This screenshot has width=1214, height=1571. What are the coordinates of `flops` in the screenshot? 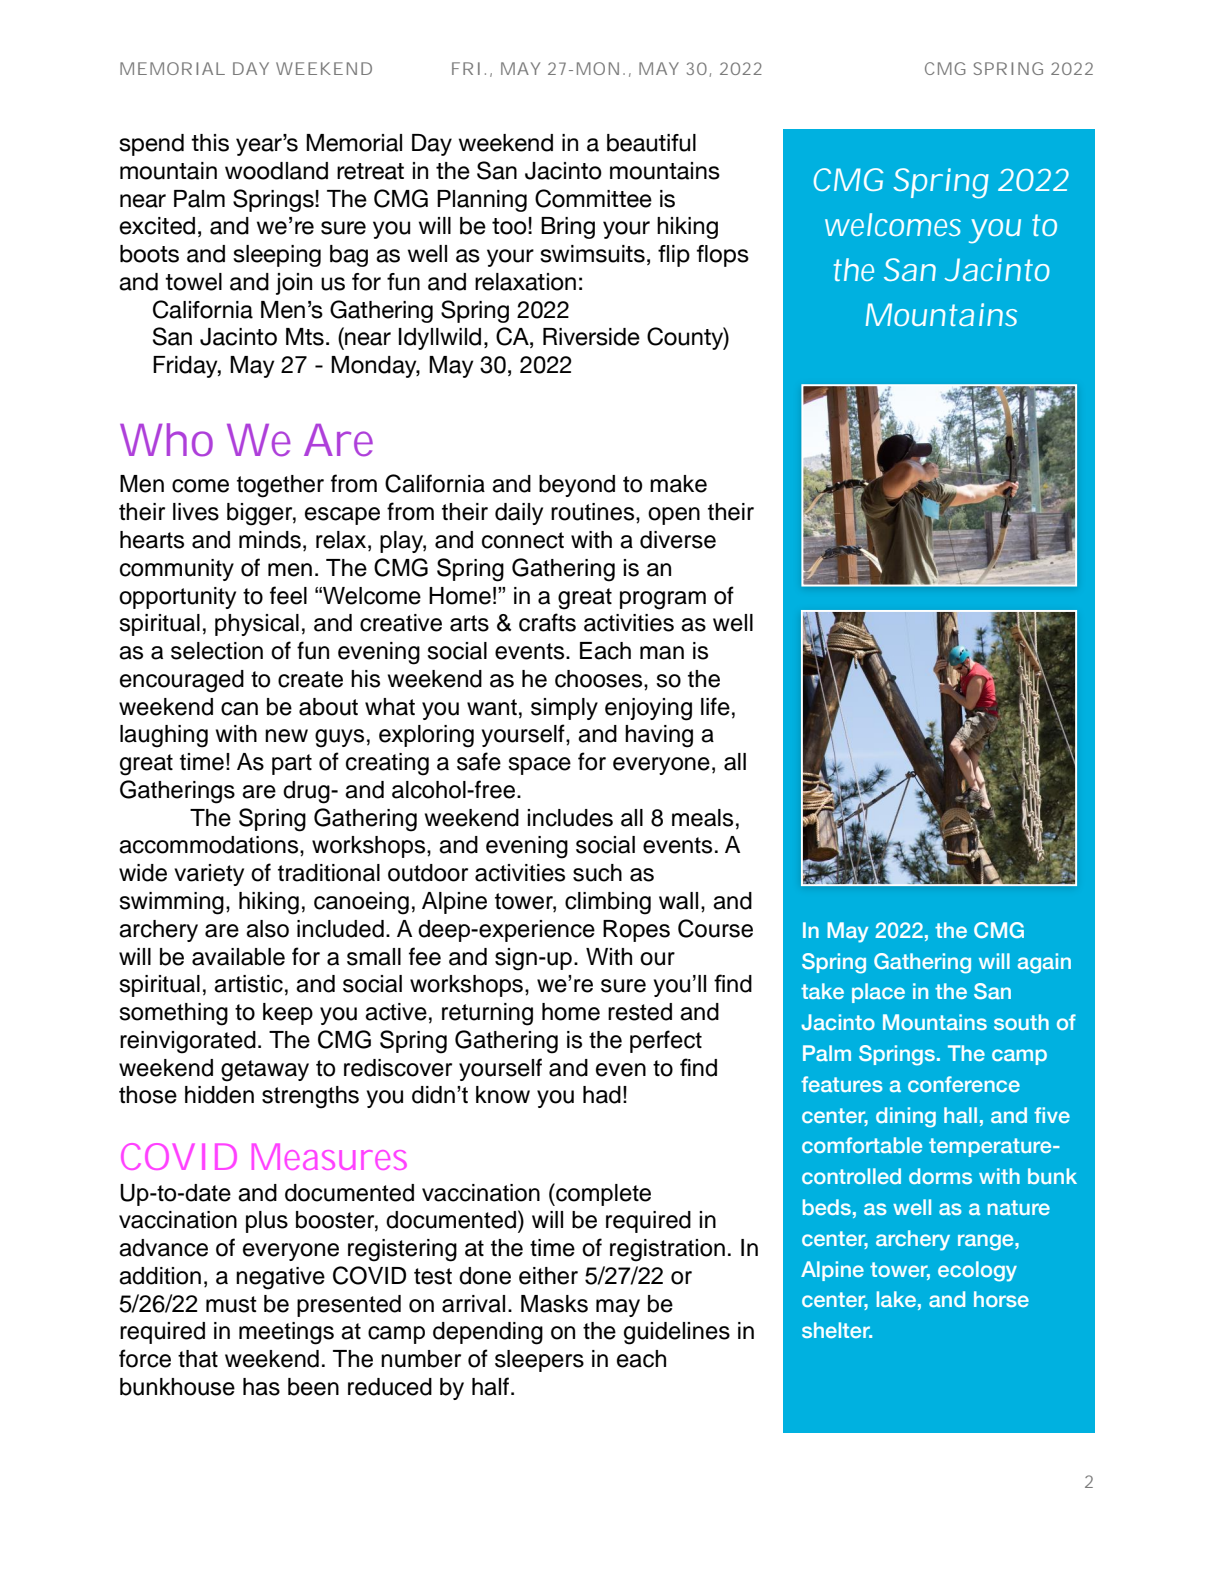 It's located at (723, 256).
